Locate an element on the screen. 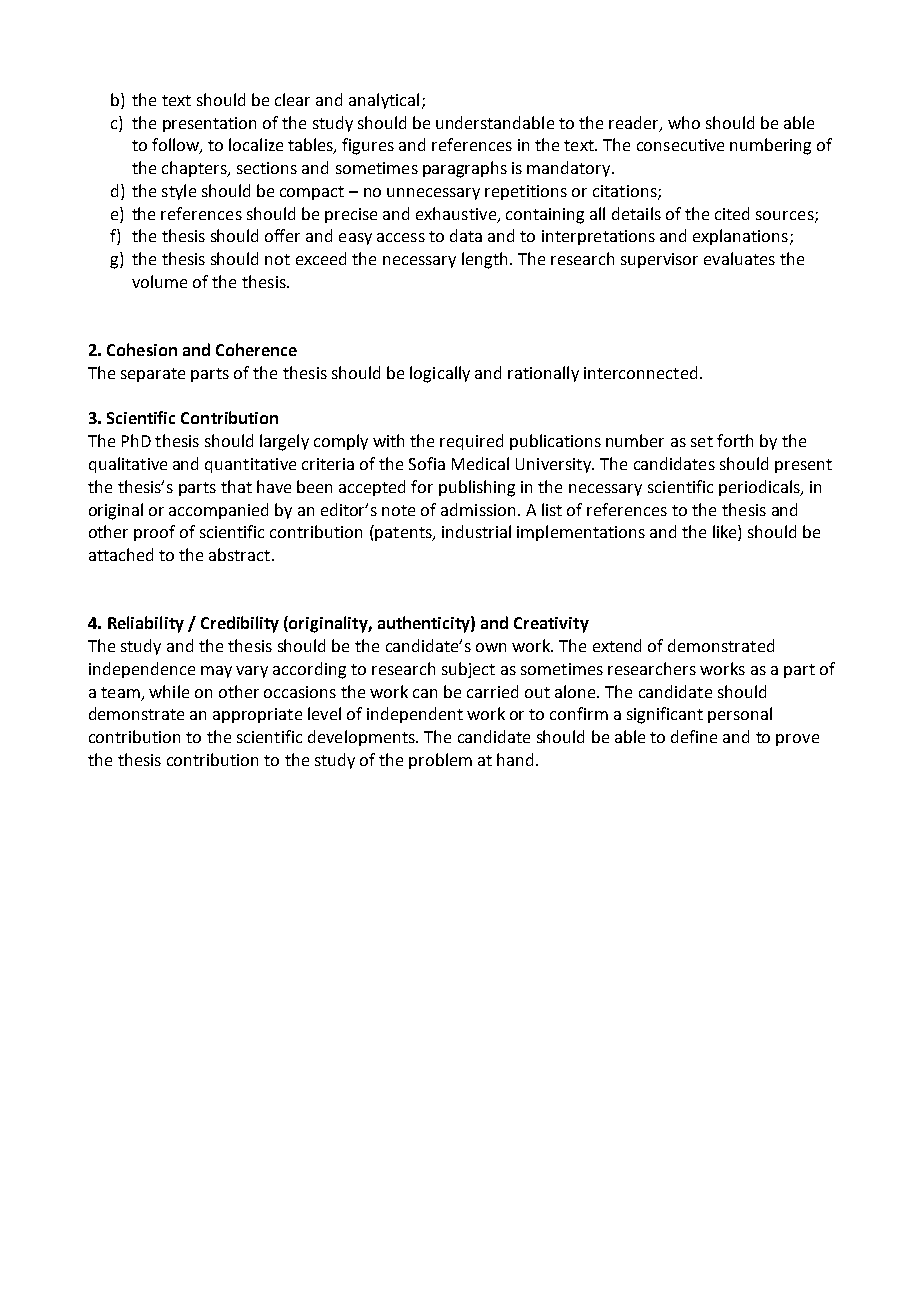  localize is located at coordinates (256, 144).
